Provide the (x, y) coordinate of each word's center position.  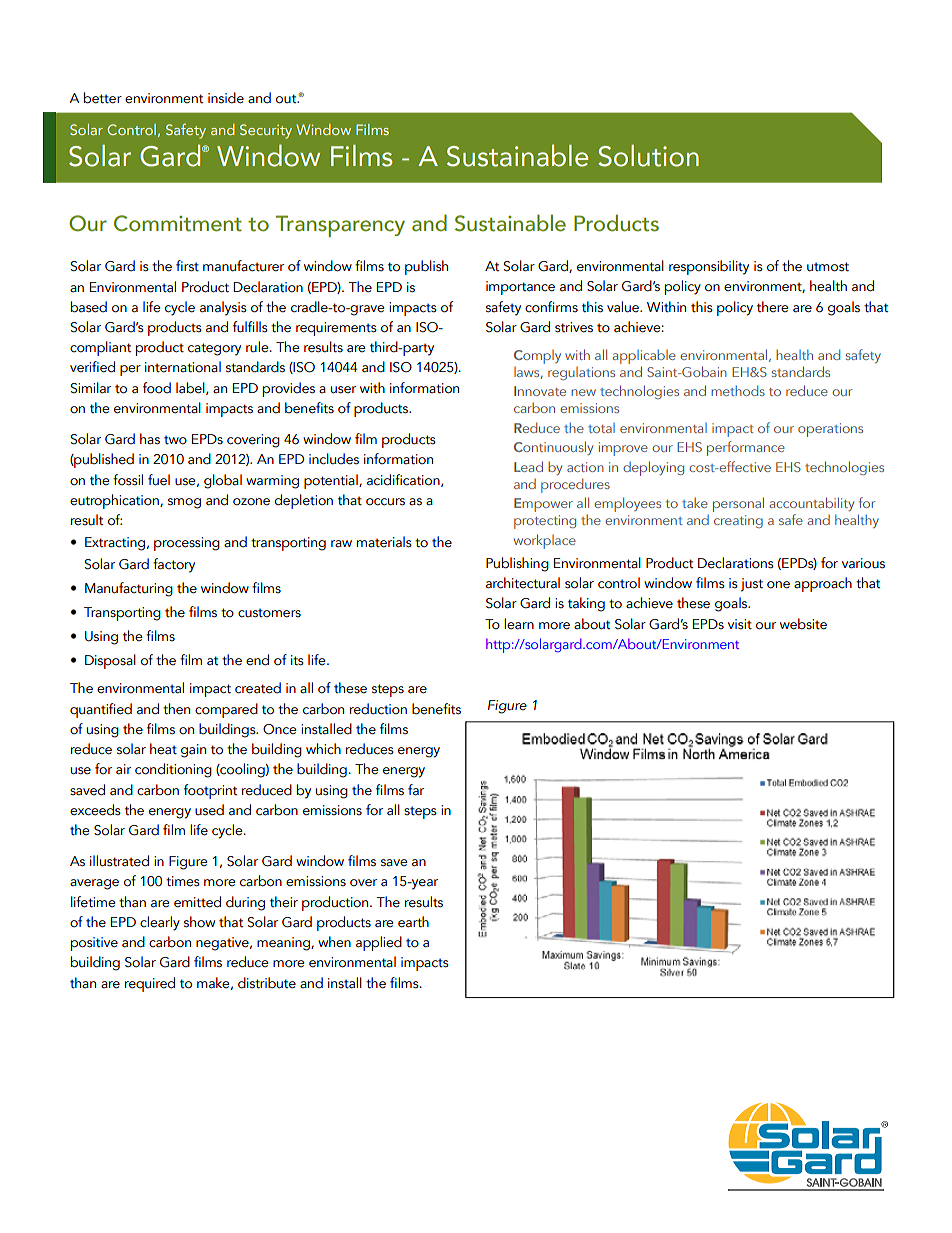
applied (379, 943)
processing (187, 544)
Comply (537, 357)
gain (193, 751)
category (214, 349)
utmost (828, 267)
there (773, 306)
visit (740, 624)
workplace (545, 541)
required (150, 984)
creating (738, 521)
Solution (648, 156)
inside (226, 98)
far (416, 790)
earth (413, 922)
